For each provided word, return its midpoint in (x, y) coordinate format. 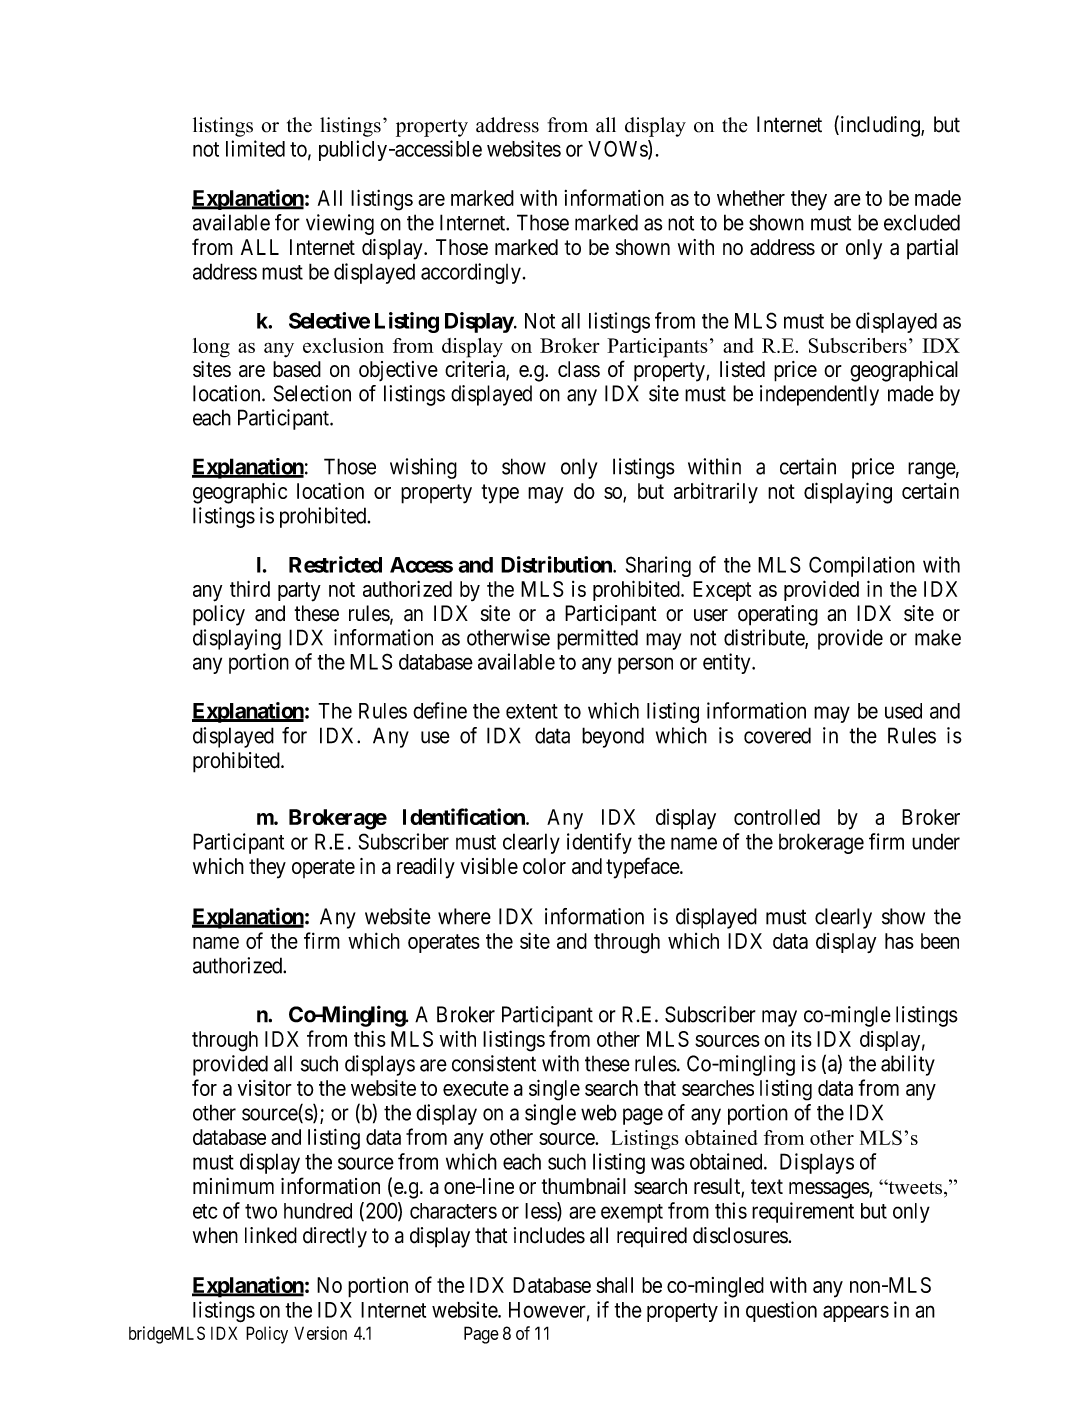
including (880, 126)
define (440, 710)
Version (320, 1333)
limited (255, 148)
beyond (613, 737)
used (903, 711)
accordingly (471, 273)
